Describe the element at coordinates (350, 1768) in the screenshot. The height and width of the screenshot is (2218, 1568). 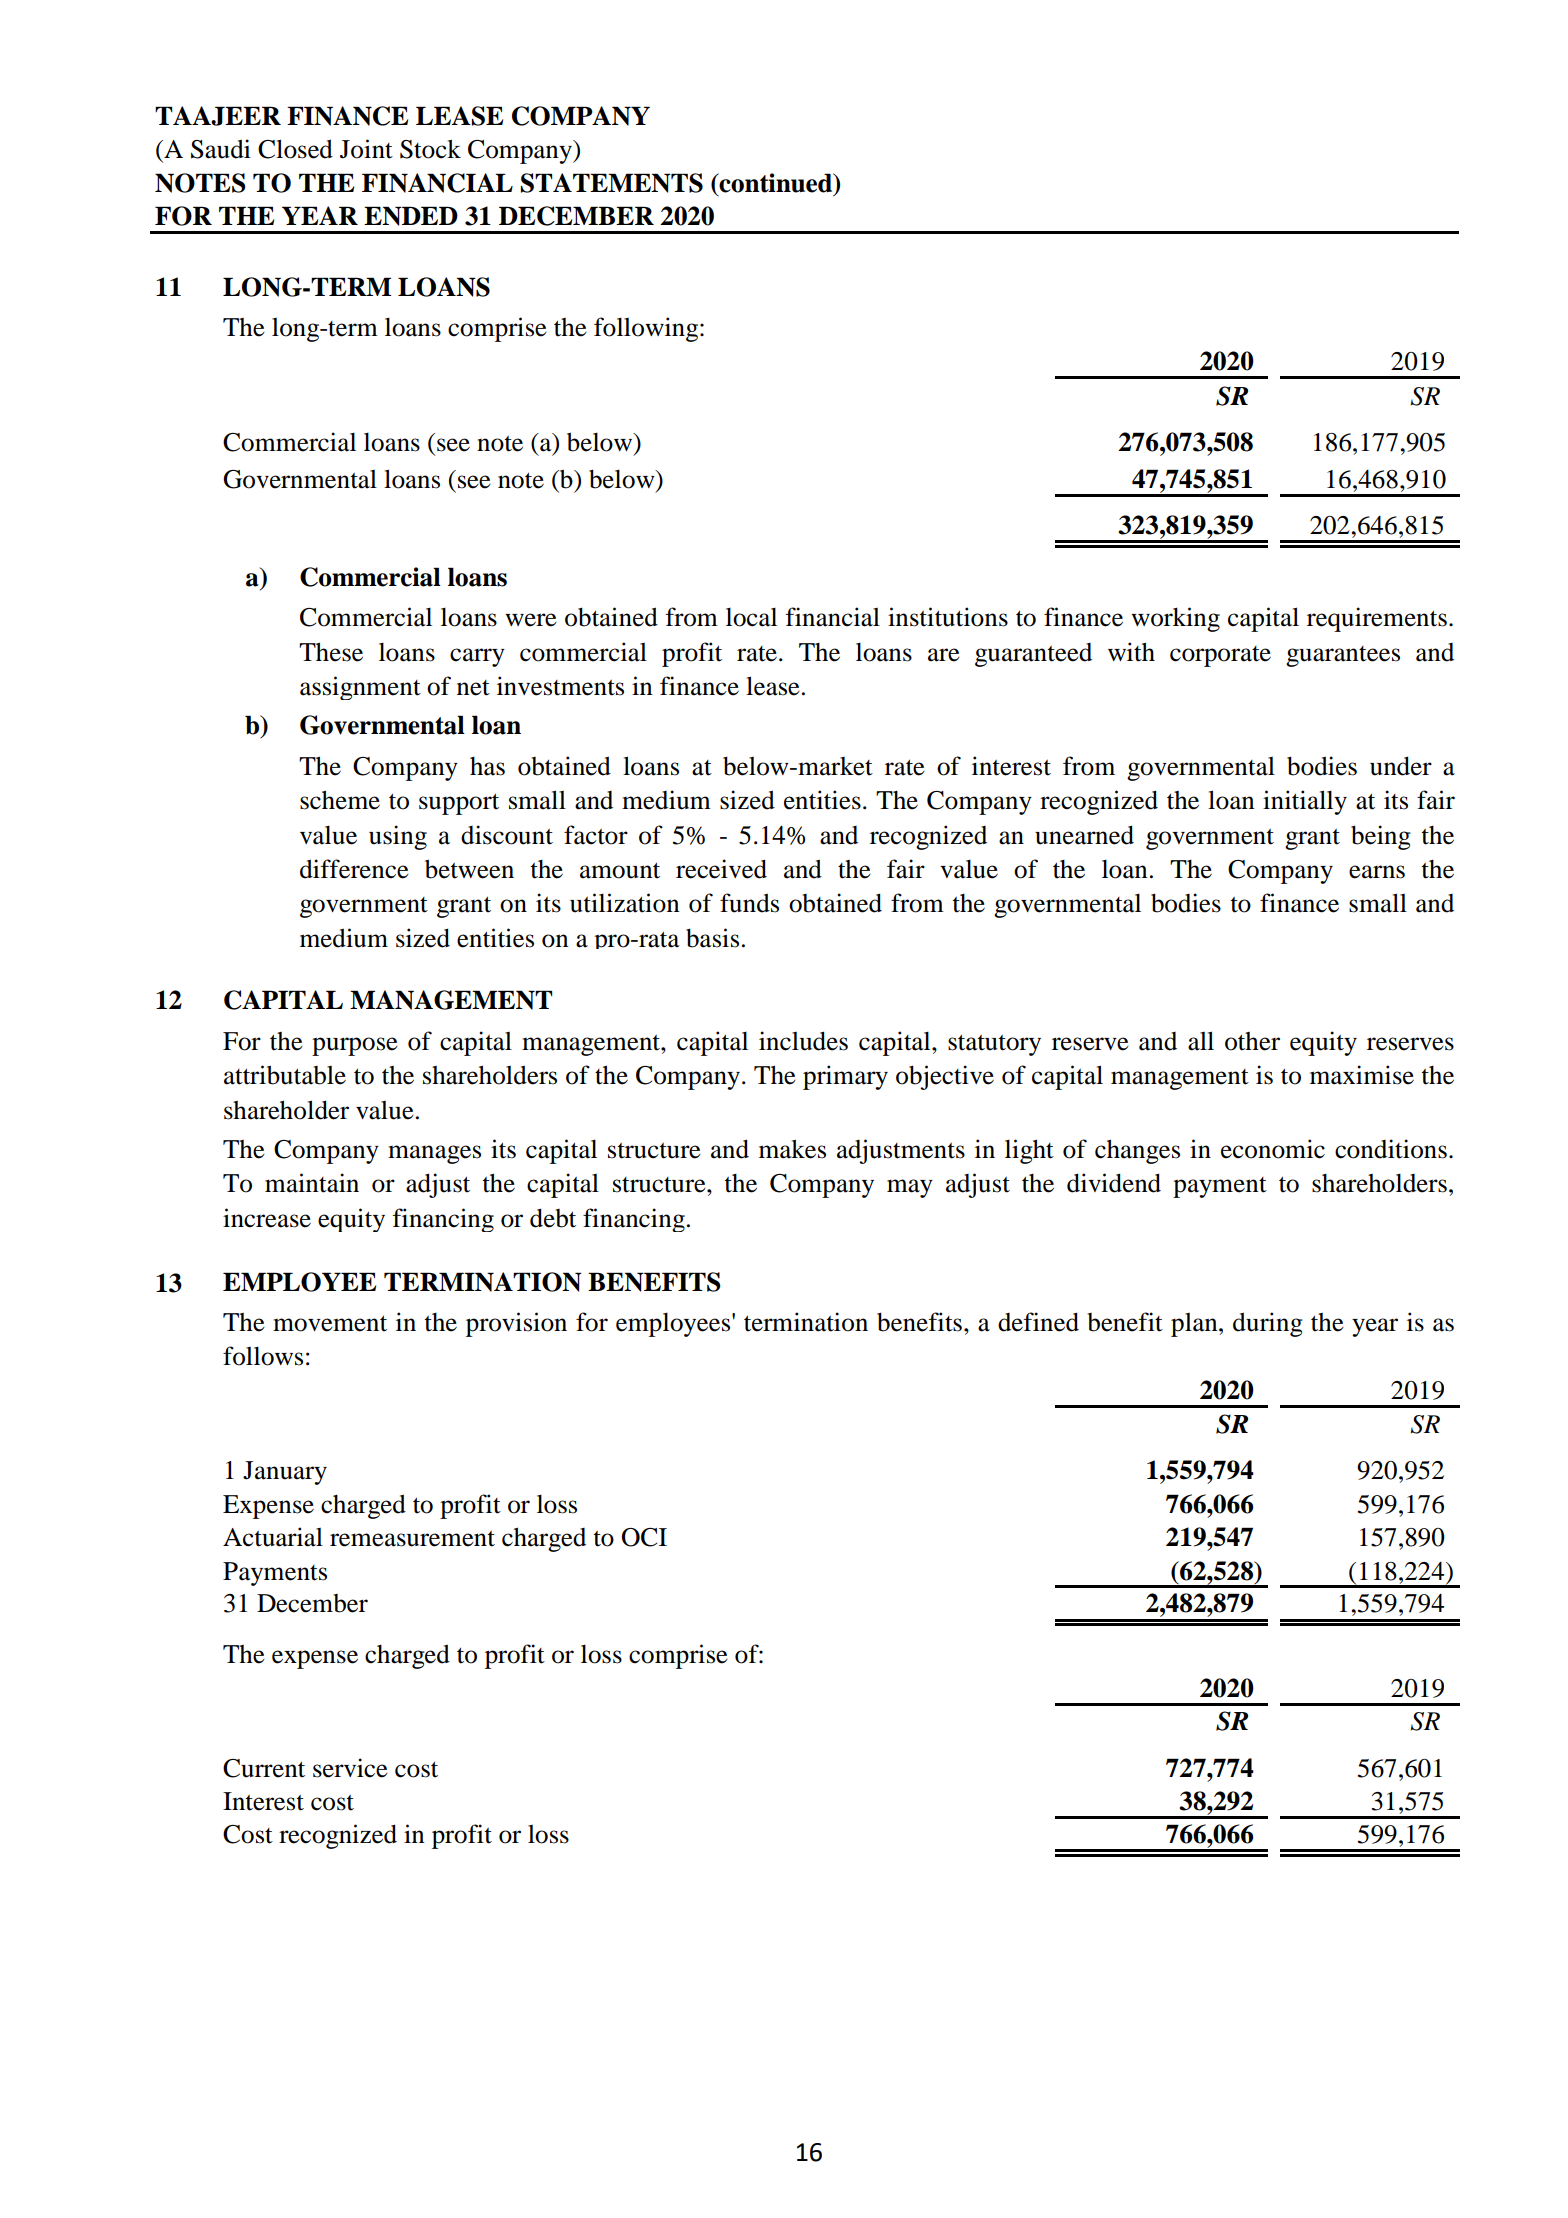
I see `service` at that location.
